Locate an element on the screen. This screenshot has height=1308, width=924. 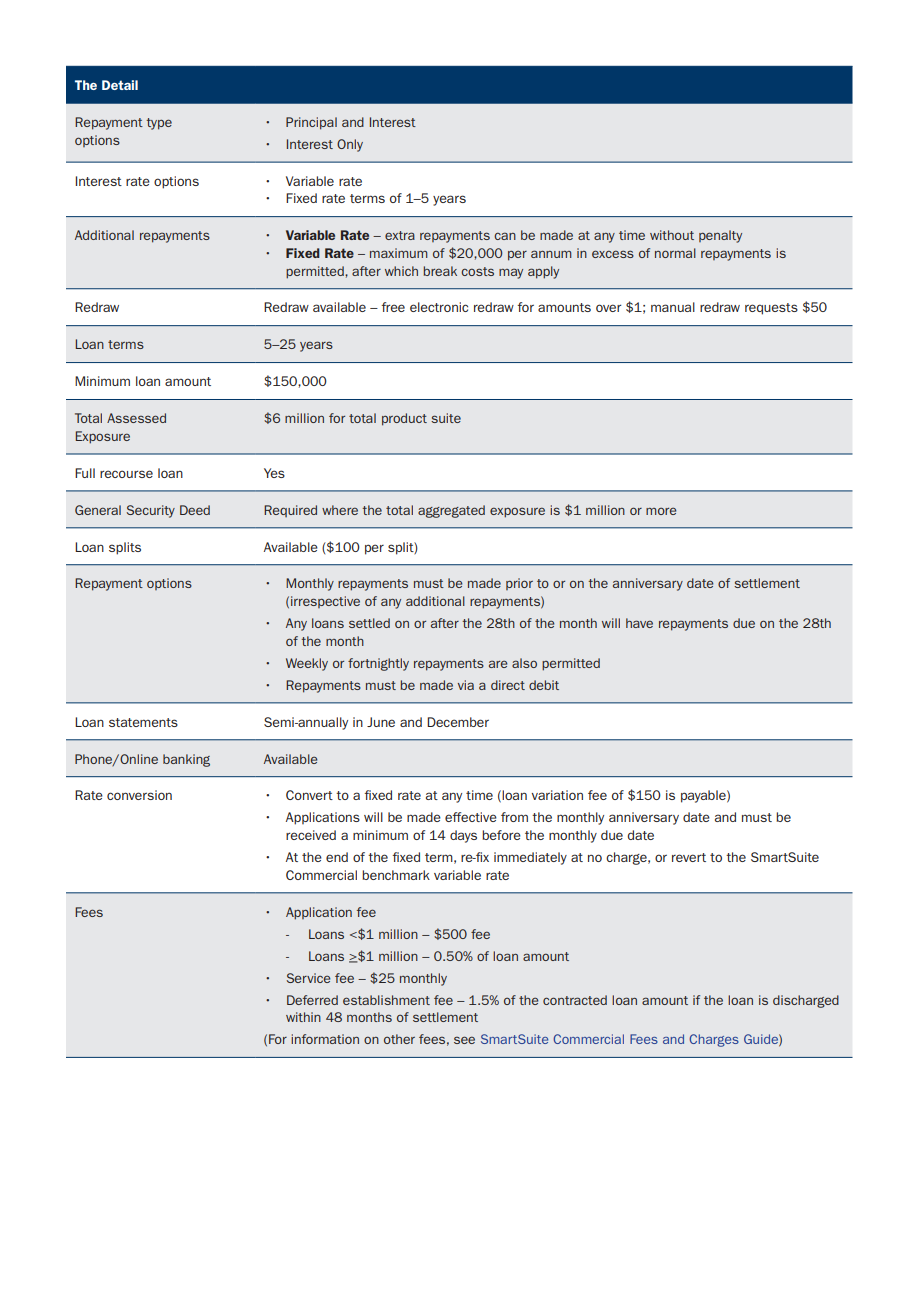
without is located at coordinates (672, 235).
